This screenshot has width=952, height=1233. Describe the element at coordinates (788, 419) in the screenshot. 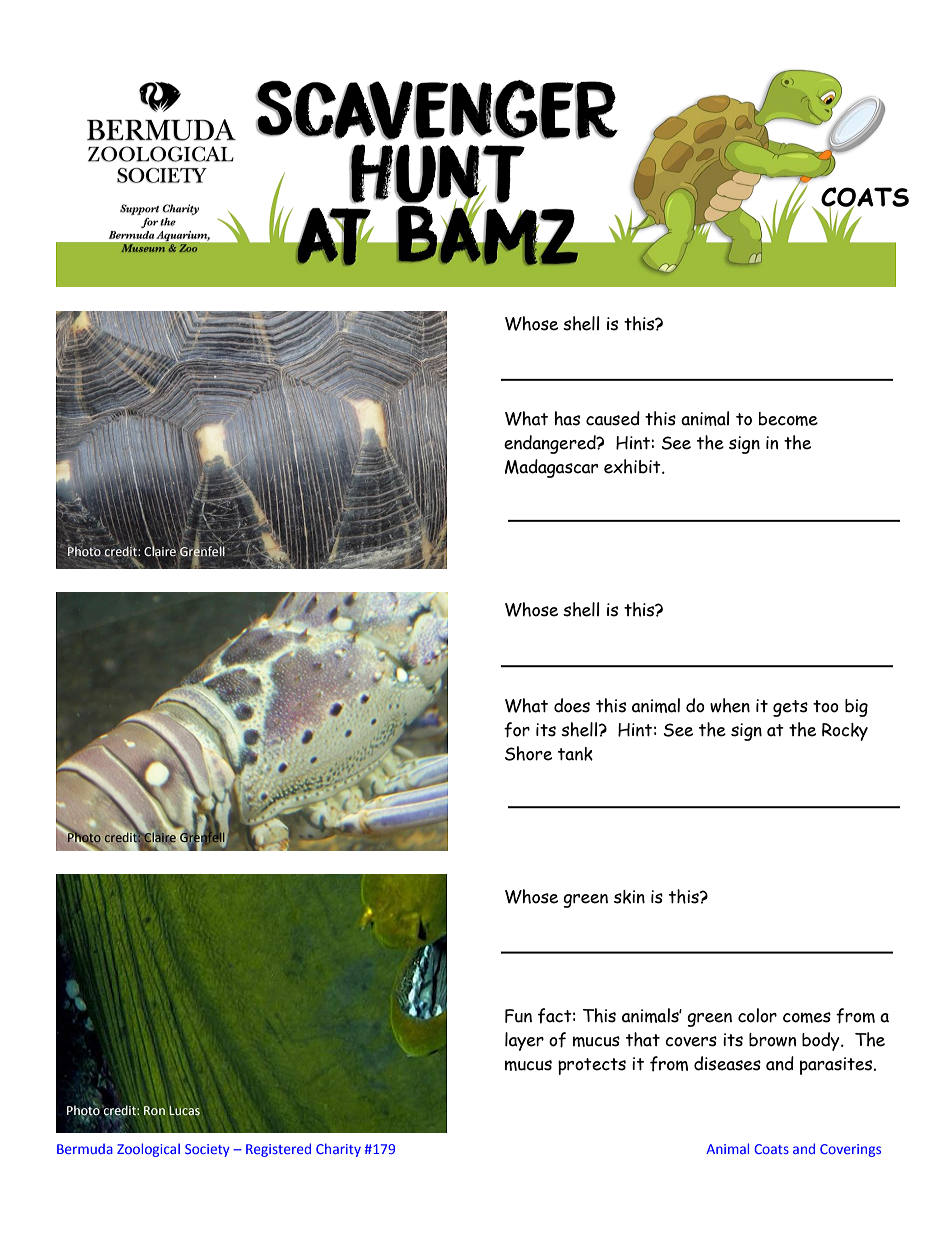

I see `become` at that location.
